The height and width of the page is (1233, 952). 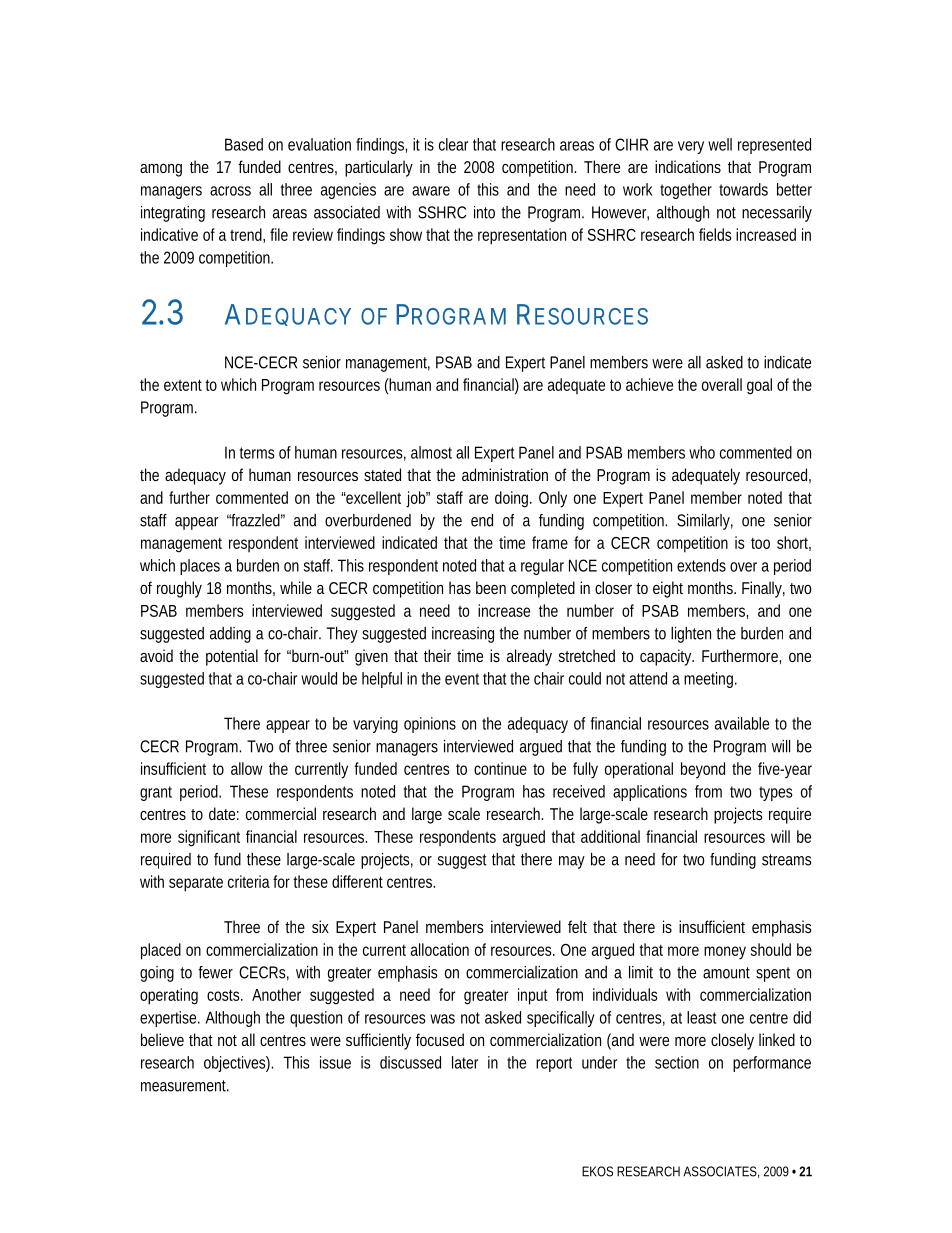 What do you see at coordinates (465, 1062) in the page?
I see `later` at bounding box center [465, 1062].
